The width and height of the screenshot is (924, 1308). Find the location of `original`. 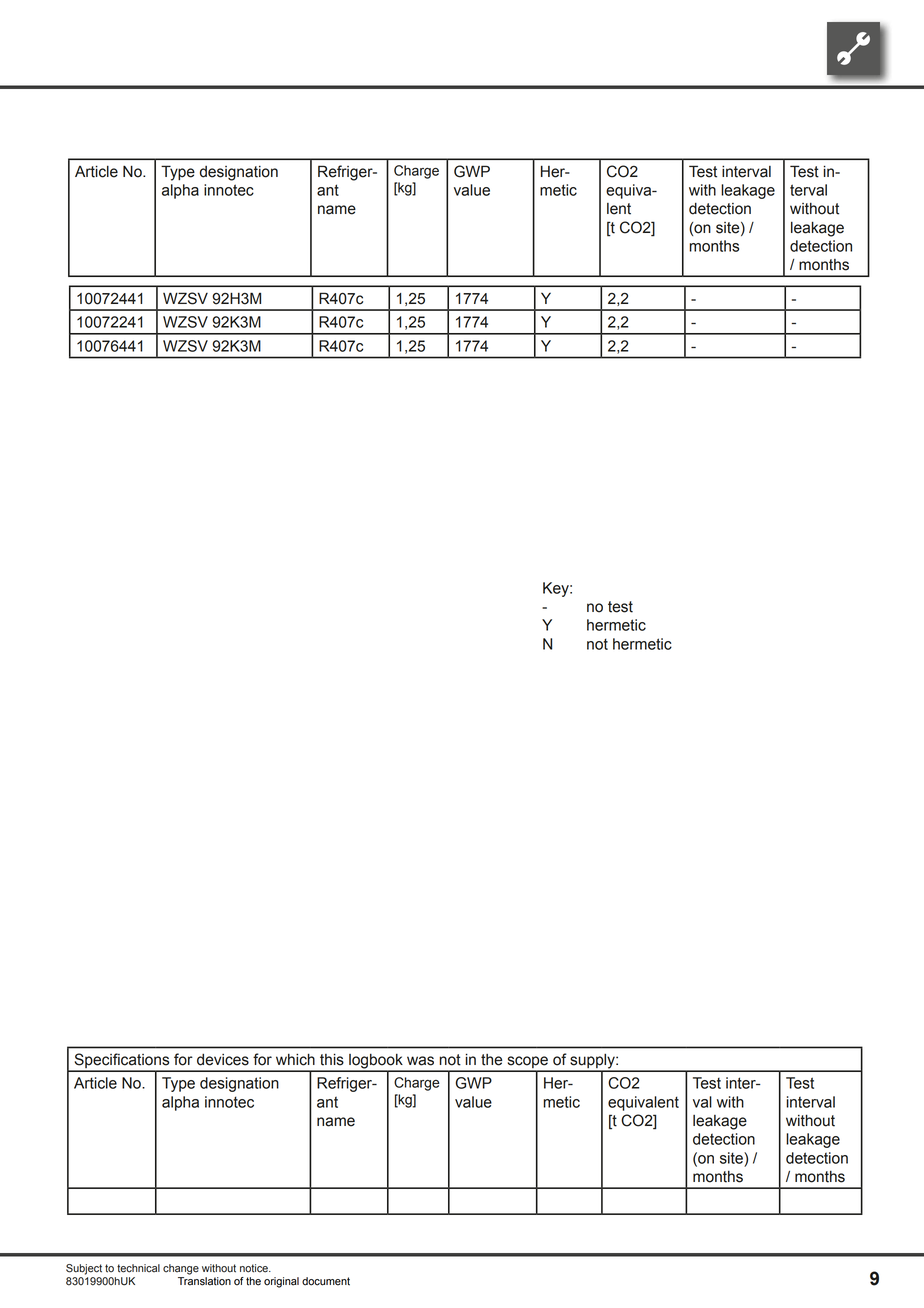

original is located at coordinates (281, 1282).
